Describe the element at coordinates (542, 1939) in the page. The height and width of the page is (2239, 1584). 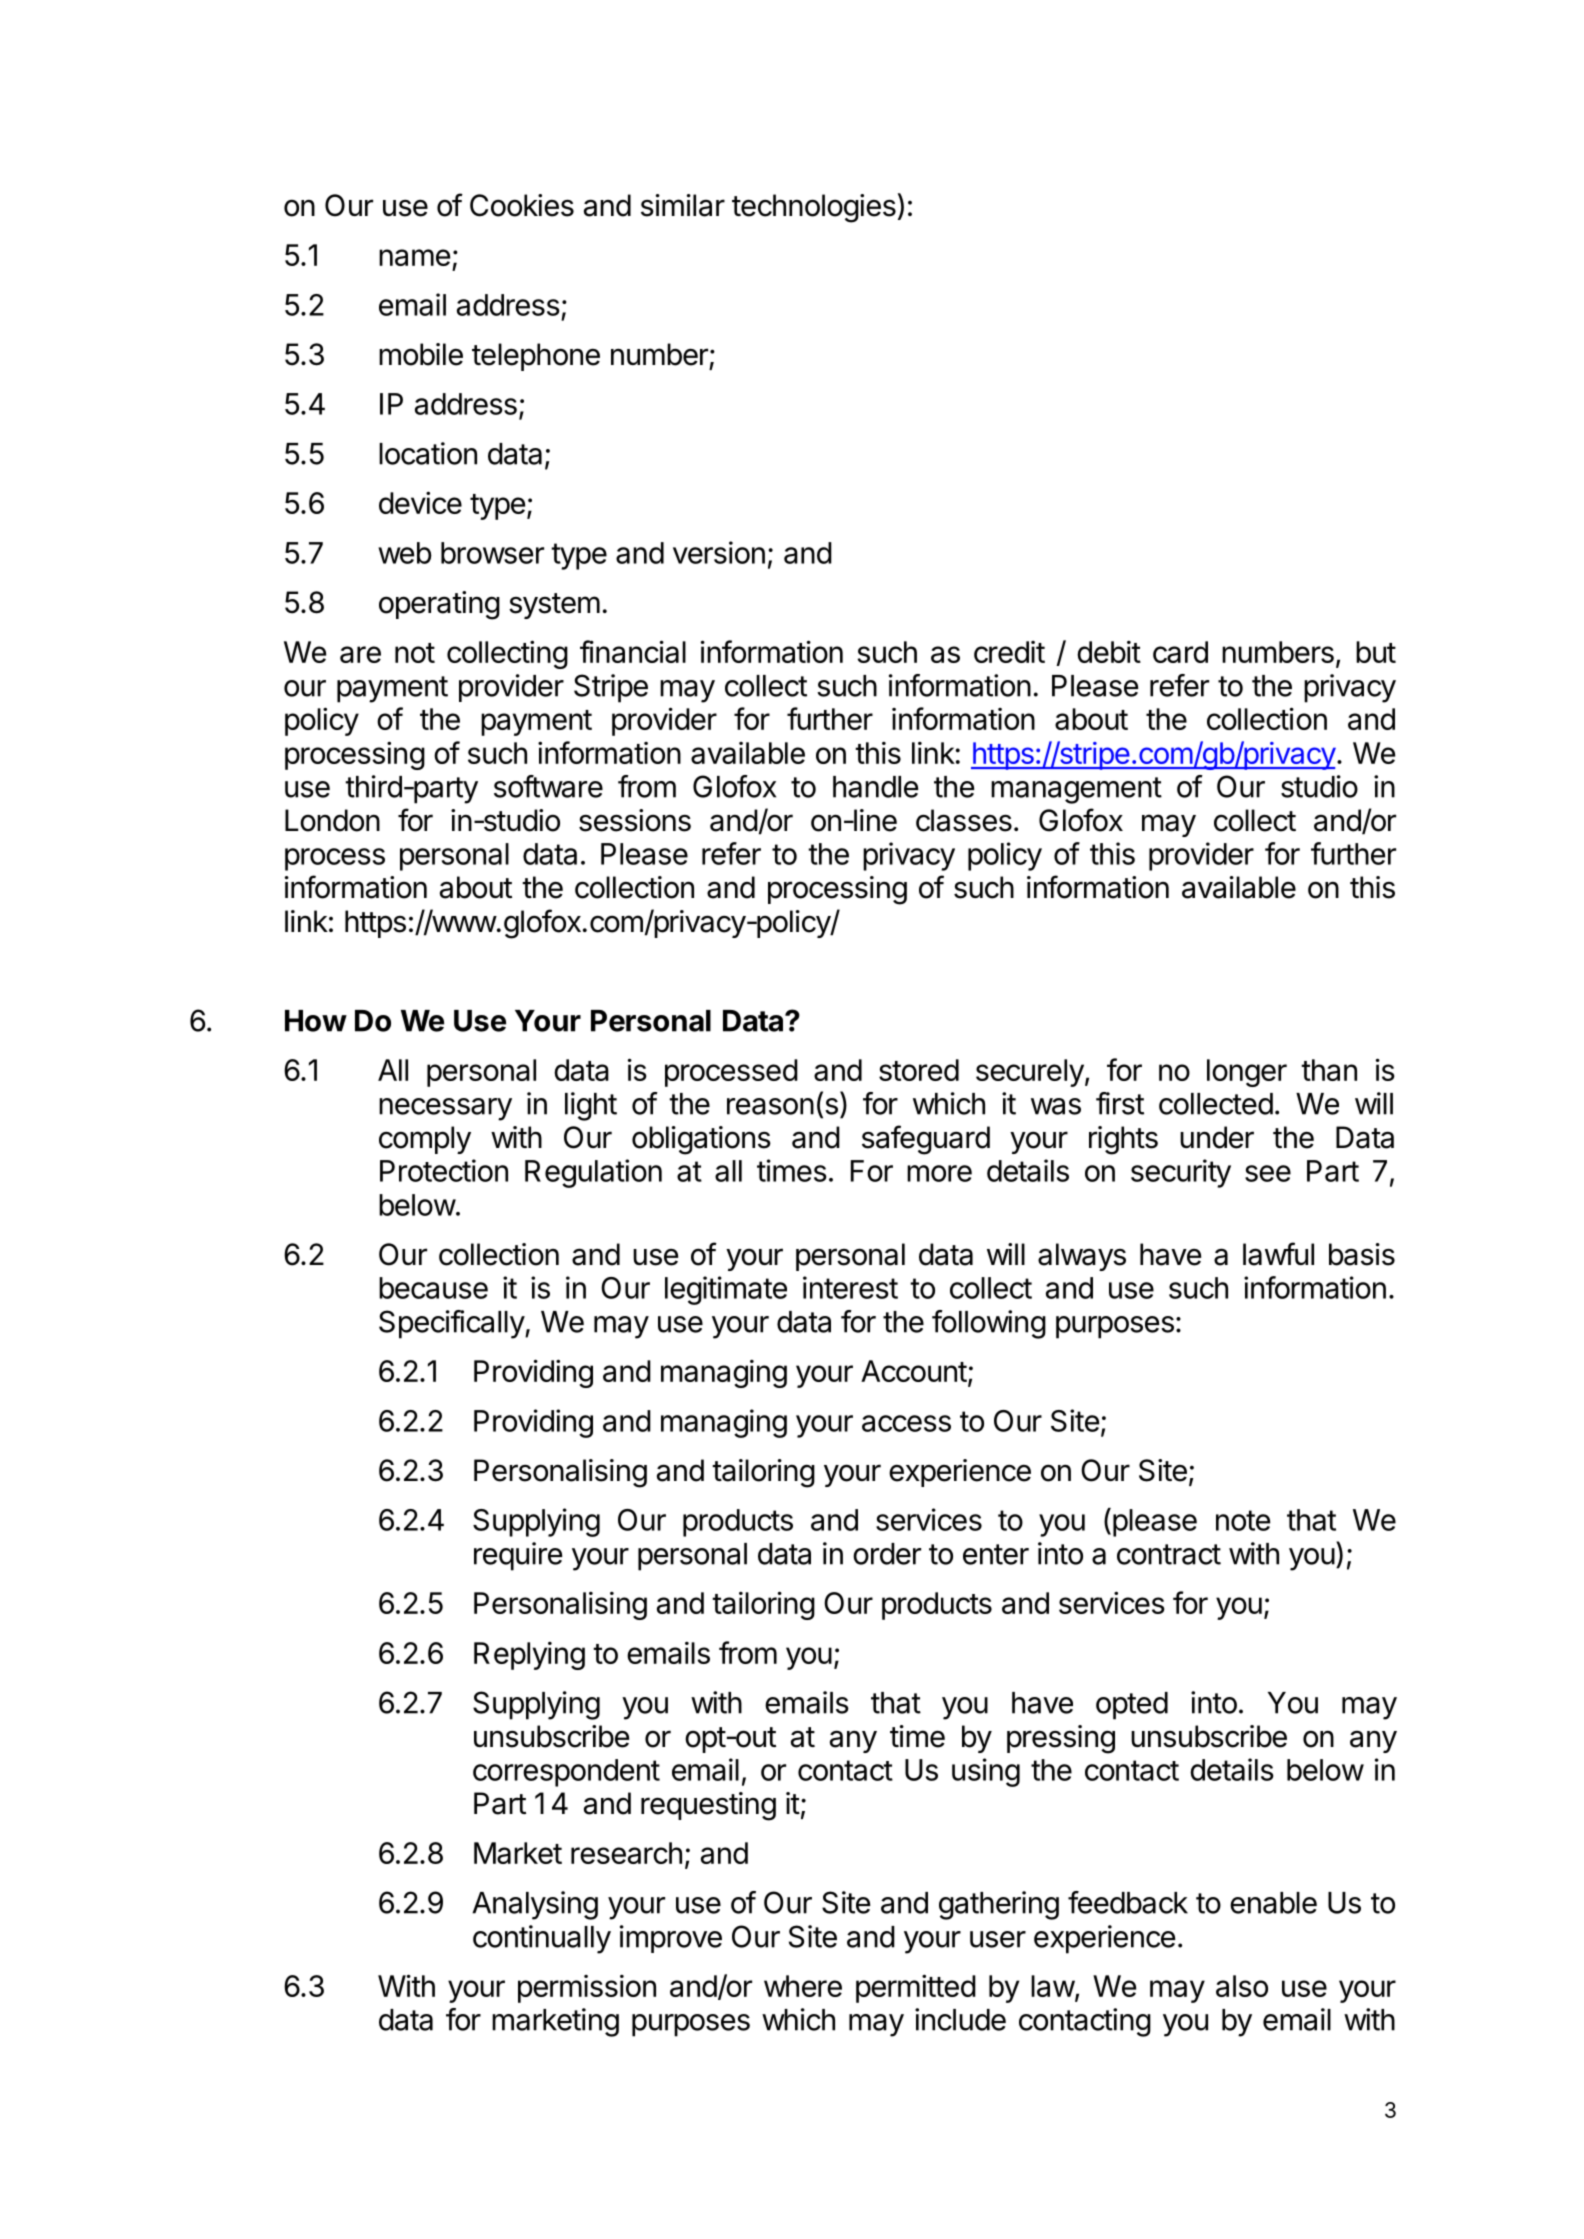
I see `continually` at that location.
